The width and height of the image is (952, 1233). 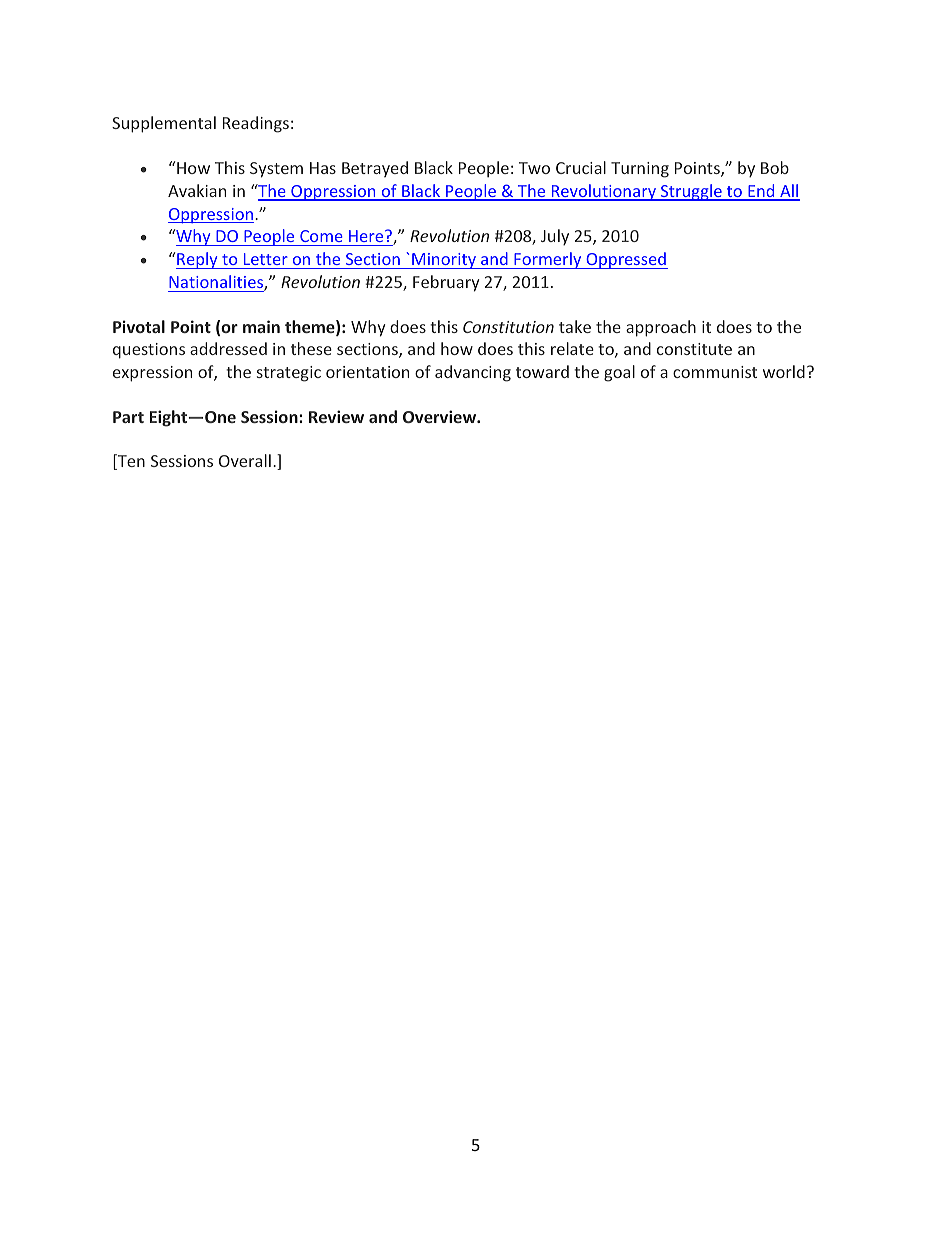 What do you see at coordinates (661, 328) in the image?
I see `approach` at bounding box center [661, 328].
